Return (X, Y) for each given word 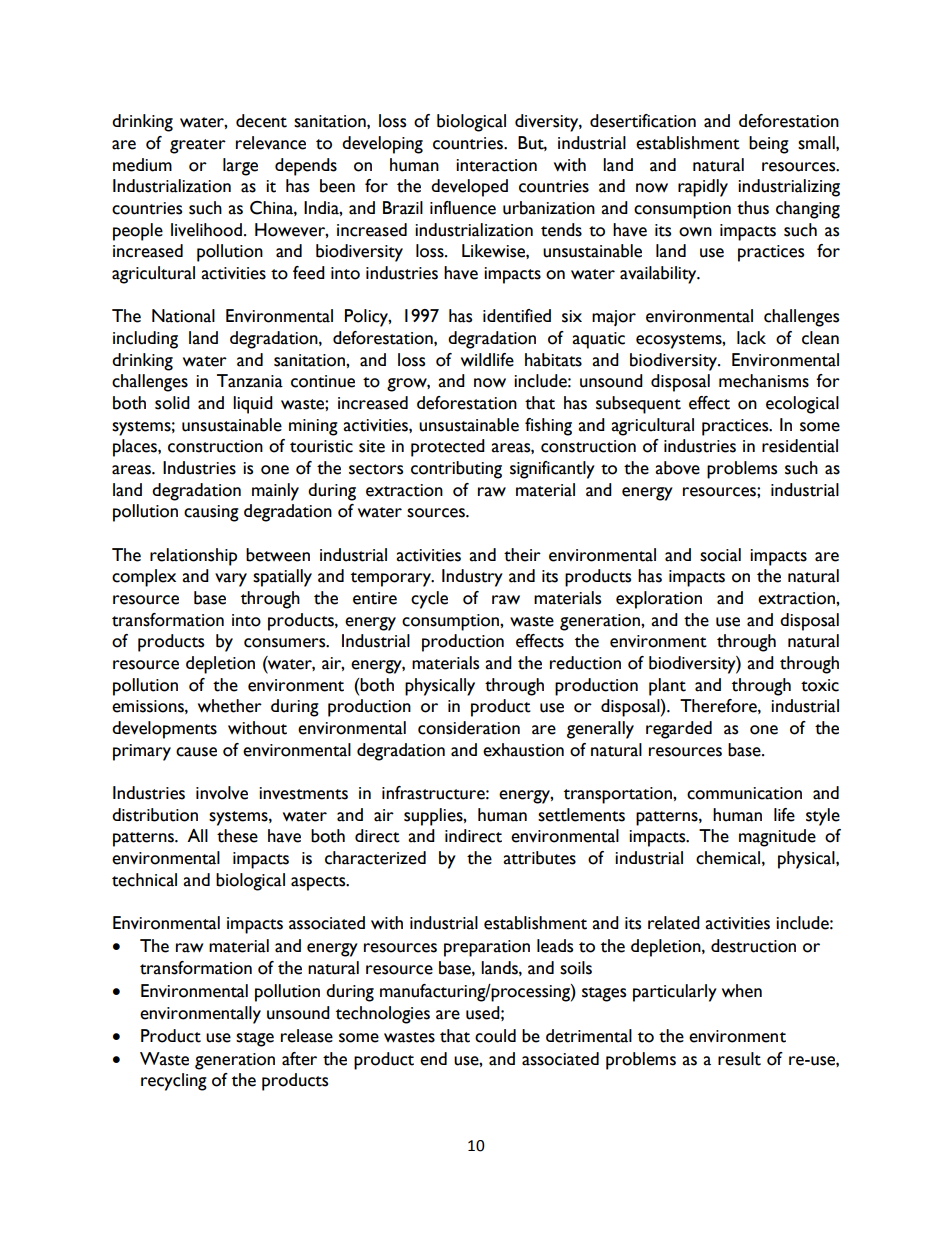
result (739, 1059)
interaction (496, 165)
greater (198, 146)
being (769, 145)
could (495, 1036)
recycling (174, 1082)
